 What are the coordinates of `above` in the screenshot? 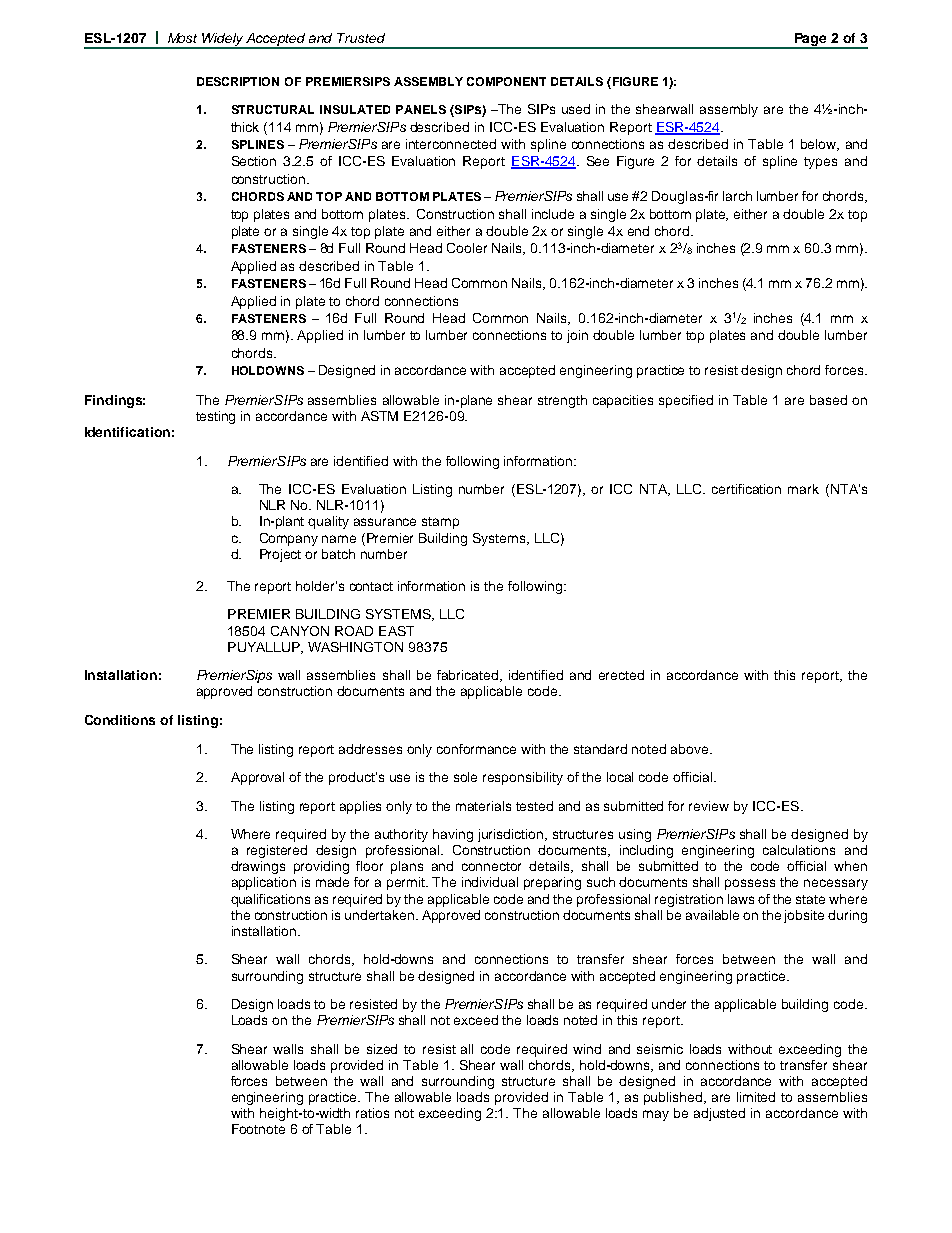 It's located at (691, 749).
